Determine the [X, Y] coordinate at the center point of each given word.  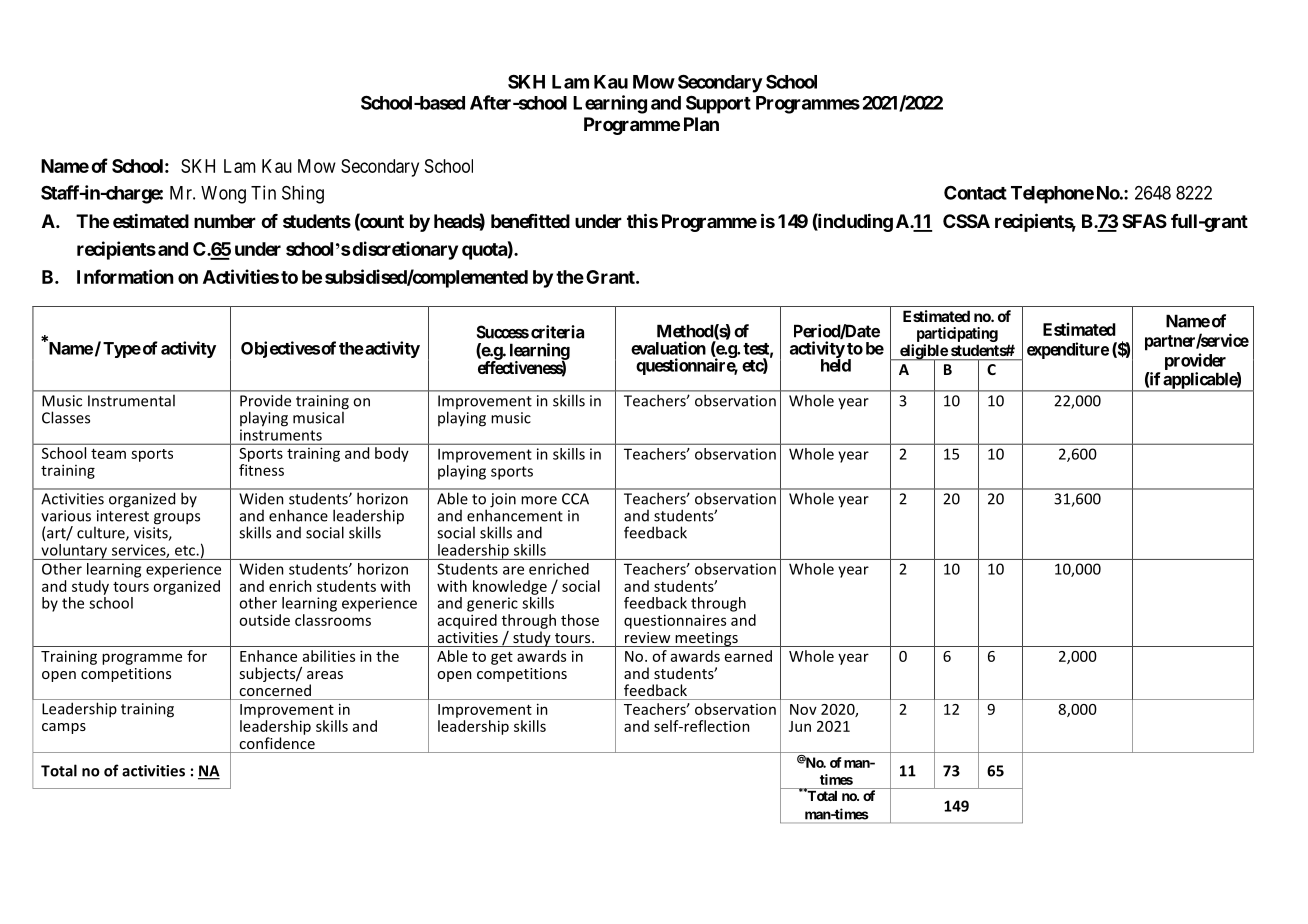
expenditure [1068, 350]
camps [64, 728]
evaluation [668, 348]
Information [125, 276]
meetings [706, 639]
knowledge [510, 587]
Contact [975, 193]
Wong [223, 195]
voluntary [74, 552]
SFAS [1144, 221]
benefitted [530, 221]
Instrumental [131, 401]
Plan [701, 124]
